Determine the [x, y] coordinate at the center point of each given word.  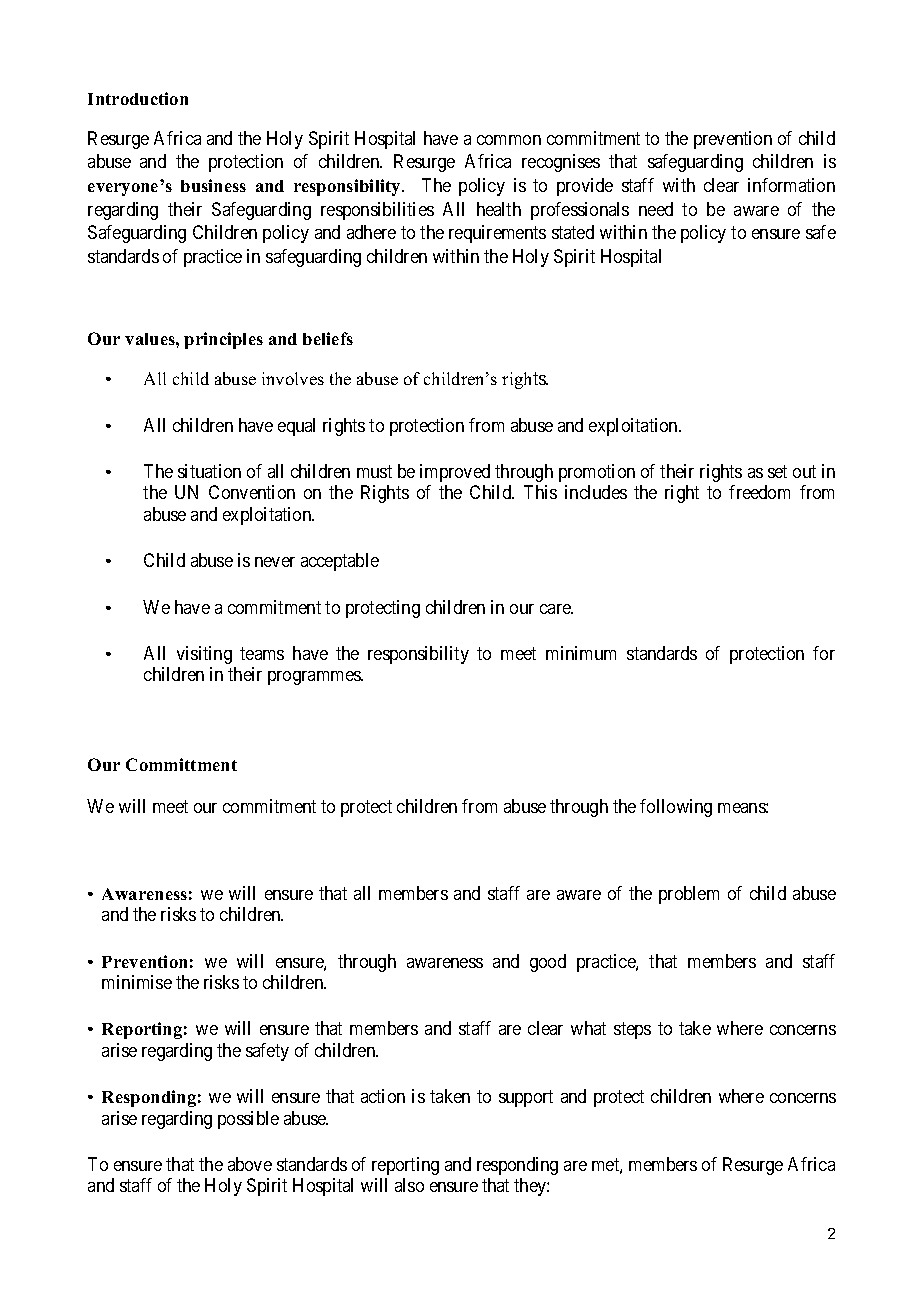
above [250, 1164]
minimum [581, 653]
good [548, 963]
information [791, 185]
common [509, 140]
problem [689, 895]
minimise [137, 982]
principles [223, 340]
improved [455, 473]
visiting [204, 655]
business [213, 185]
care [556, 609]
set [777, 471]
